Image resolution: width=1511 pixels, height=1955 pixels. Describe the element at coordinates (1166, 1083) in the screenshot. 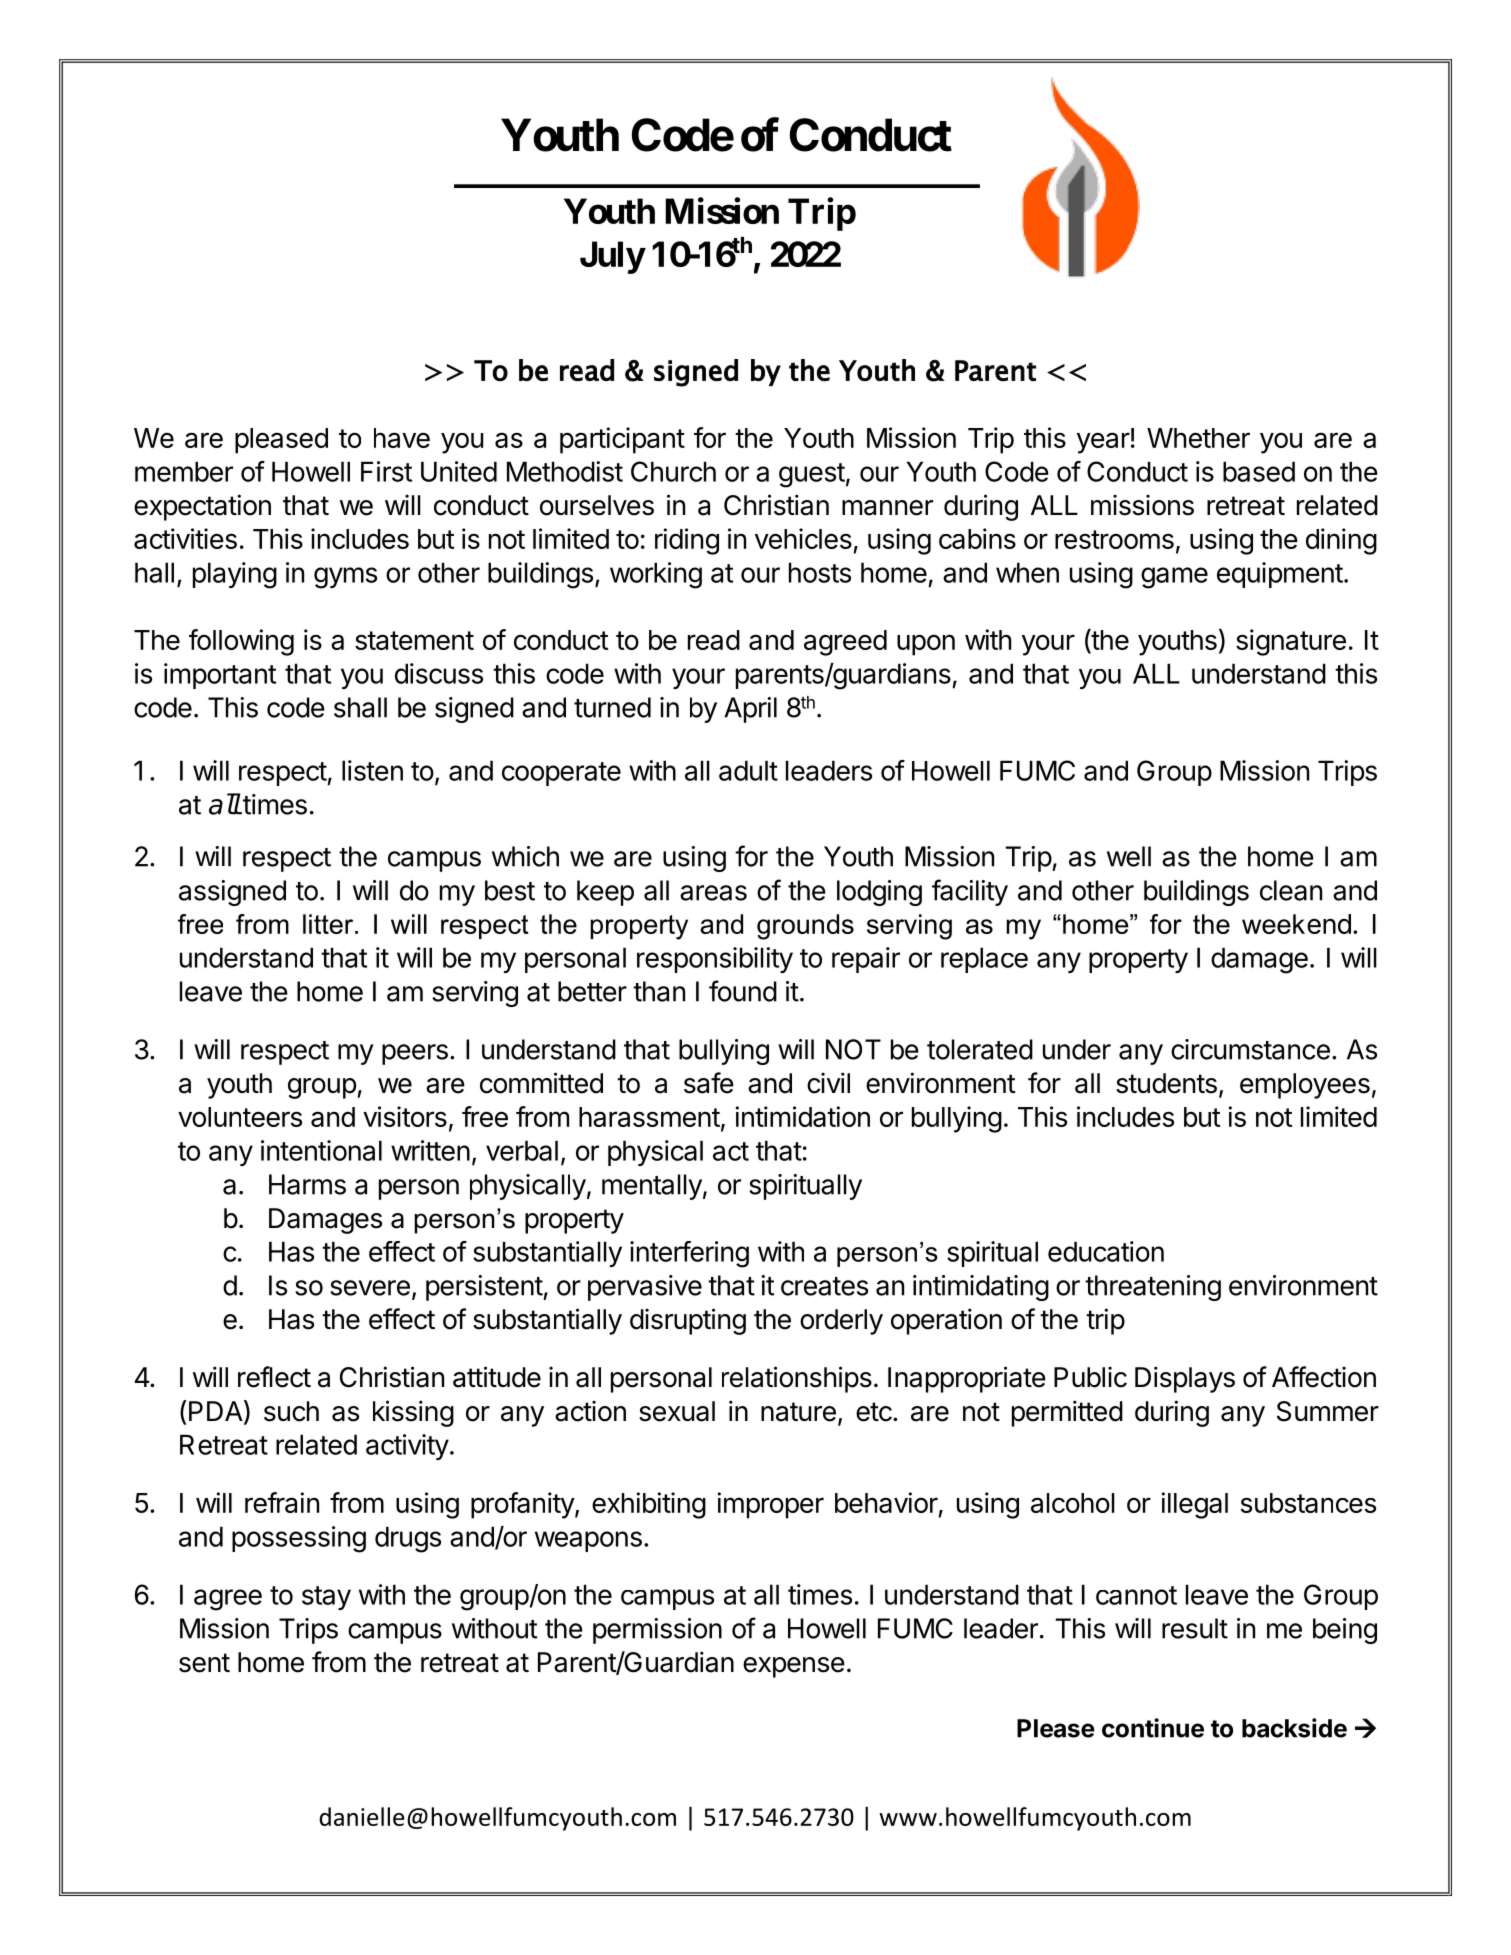

I see `students` at that location.
